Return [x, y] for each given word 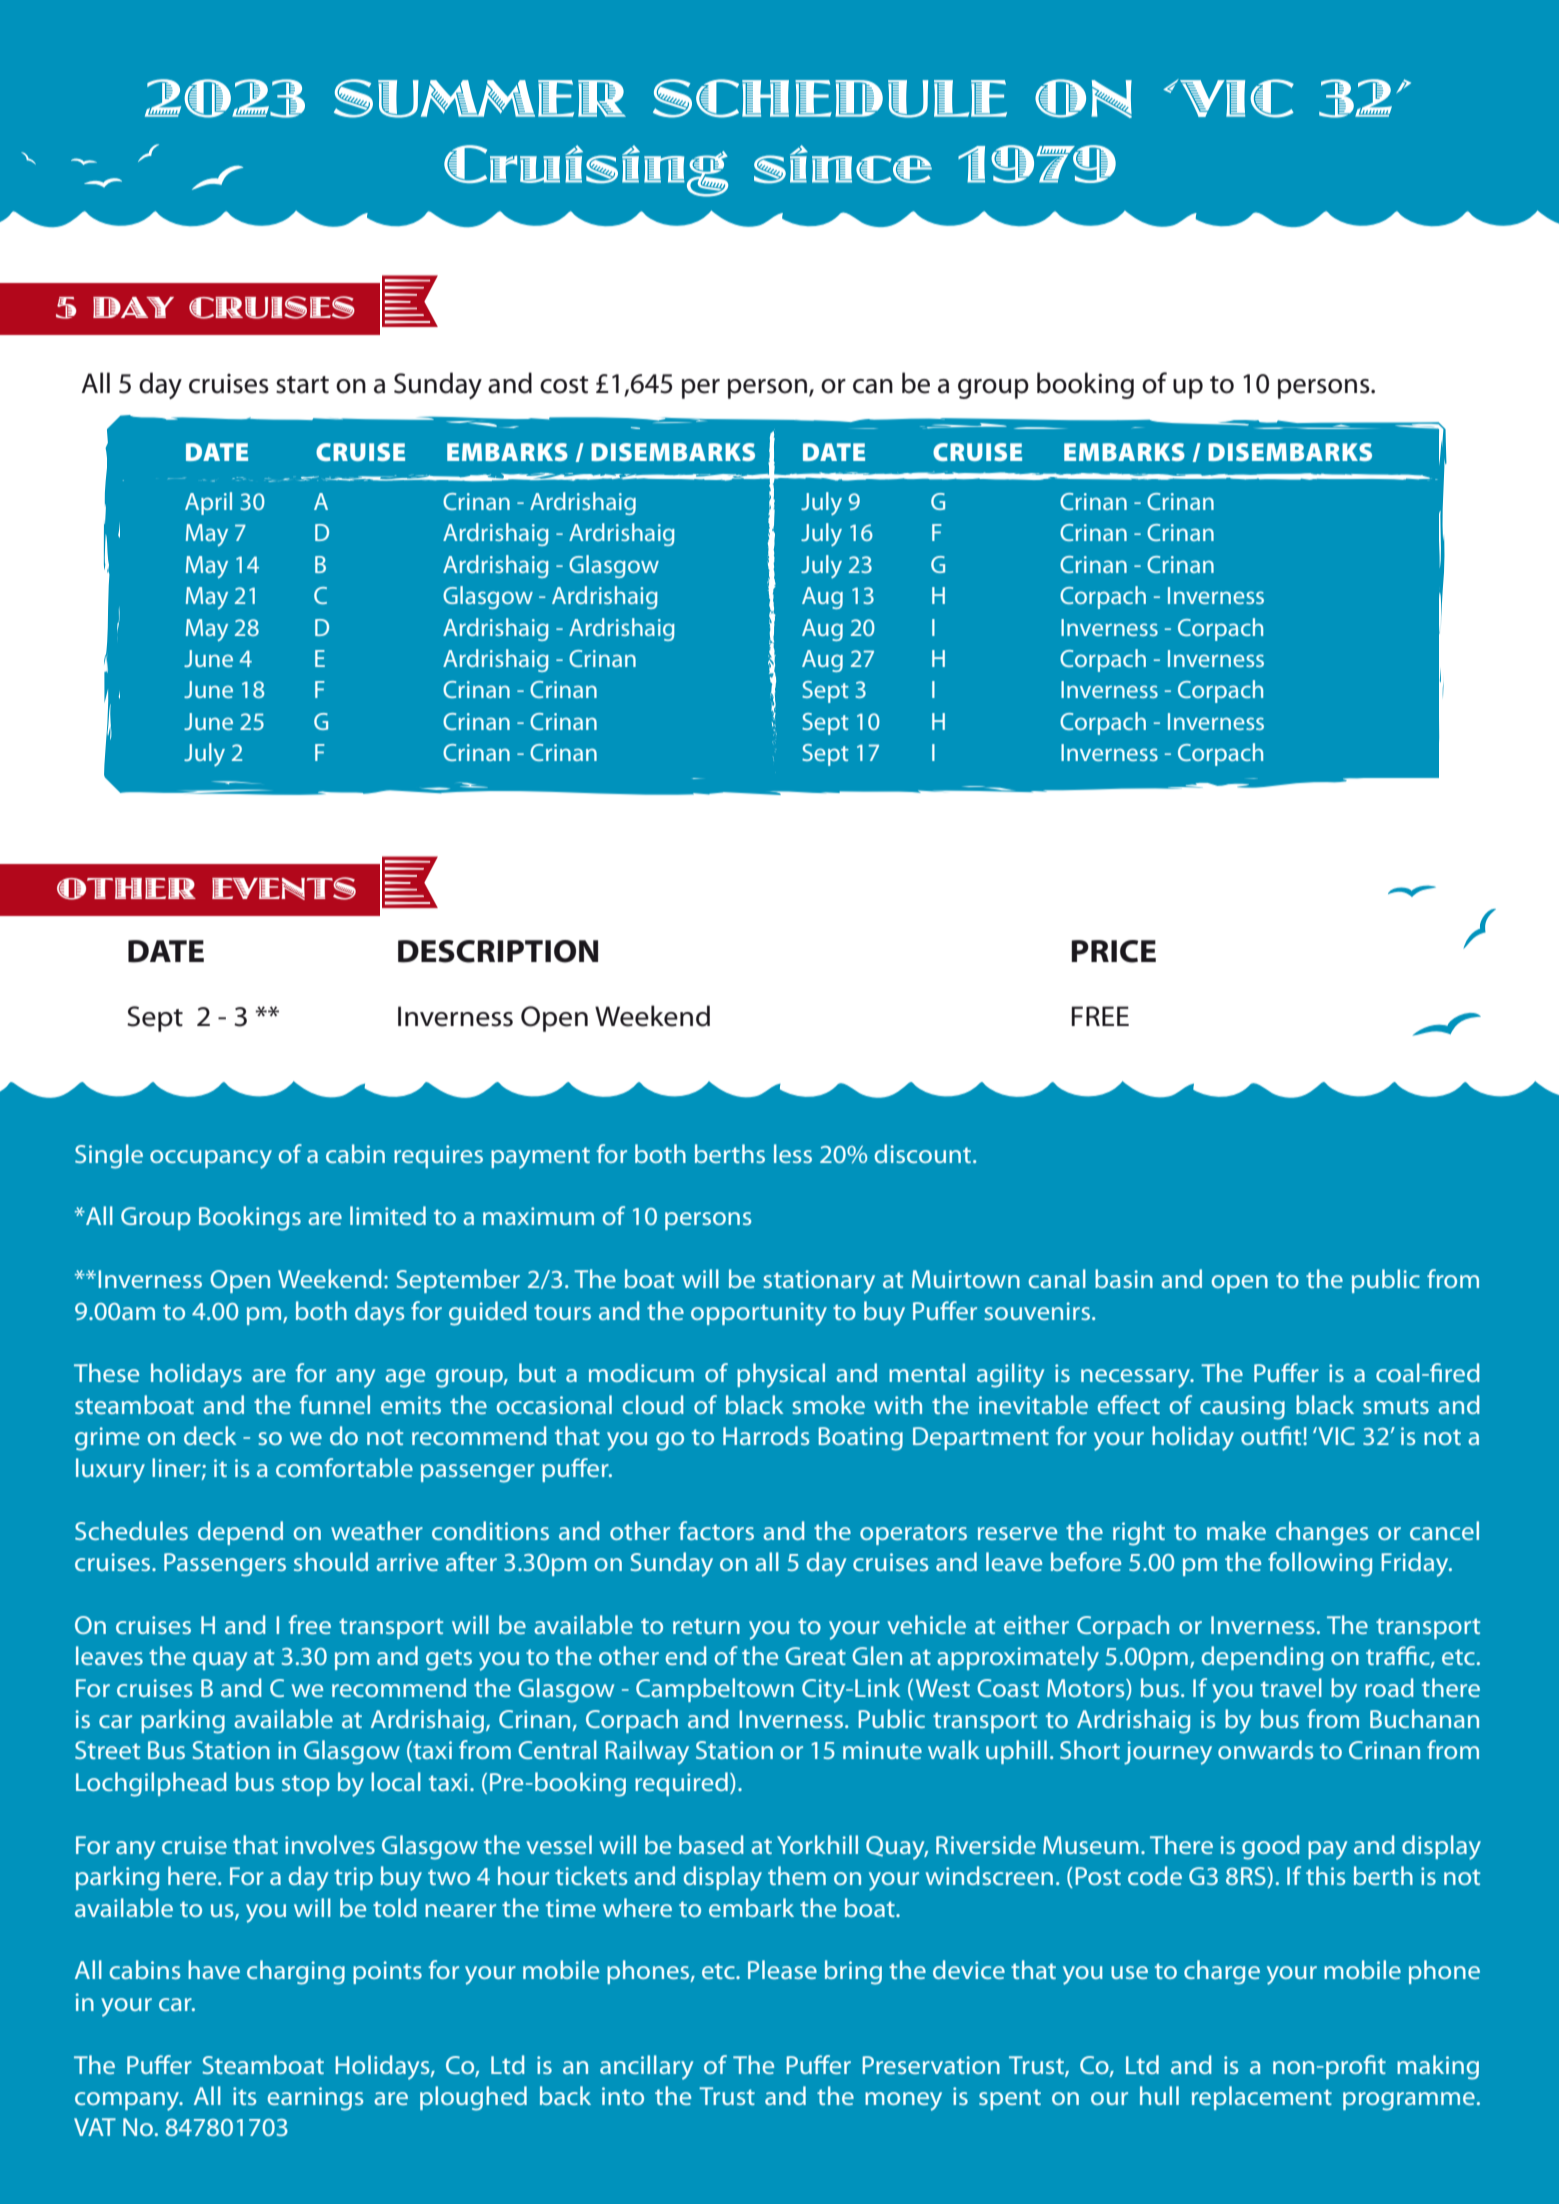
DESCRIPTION [498, 951]
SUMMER [480, 98]
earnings [315, 2099]
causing [1242, 1408]
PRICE [1113, 951]
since [843, 164]
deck [210, 1435]
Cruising [586, 171]
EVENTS [284, 888]
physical [781, 1375]
